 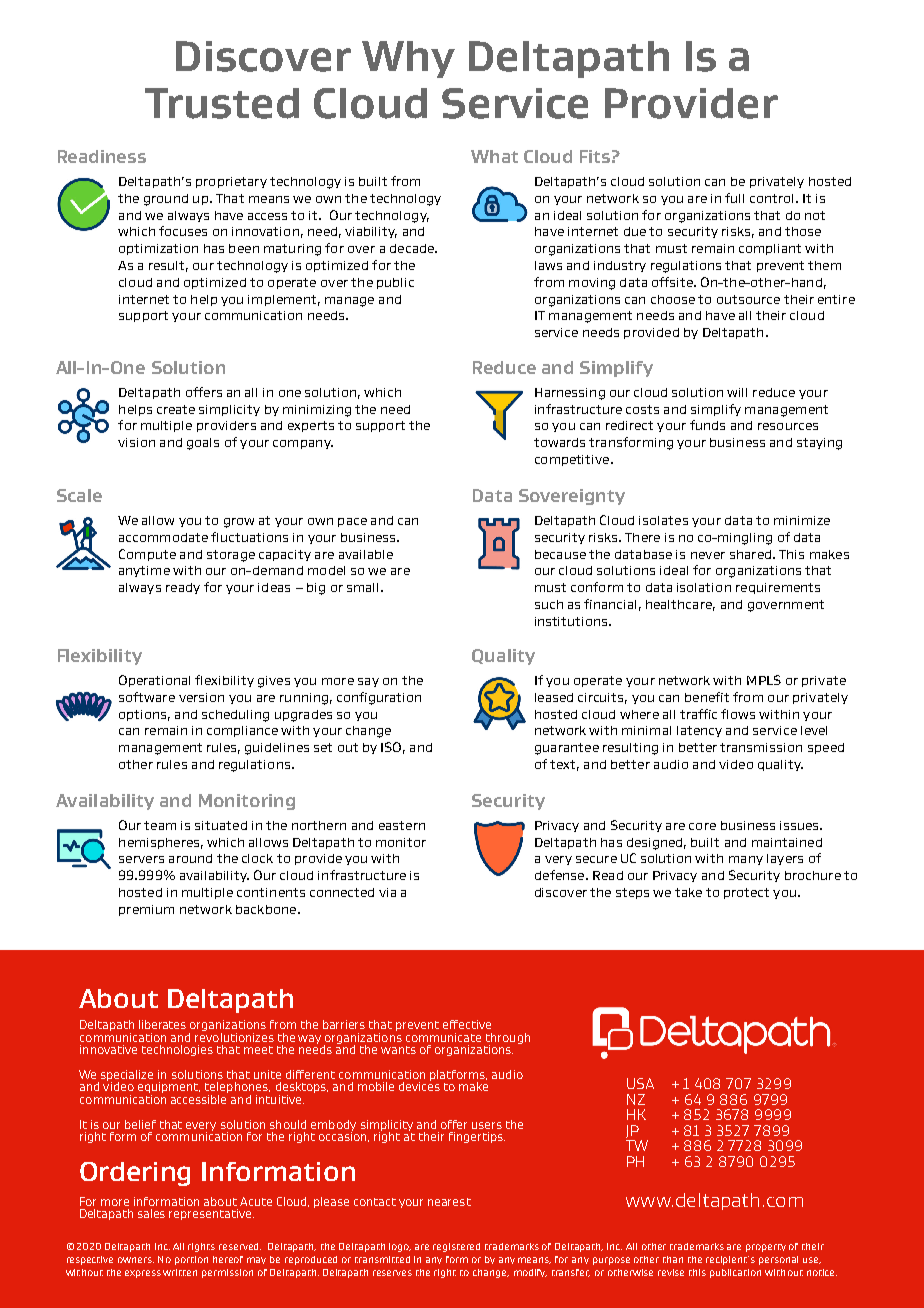 I want to click on decade, so click(x=413, y=248).
